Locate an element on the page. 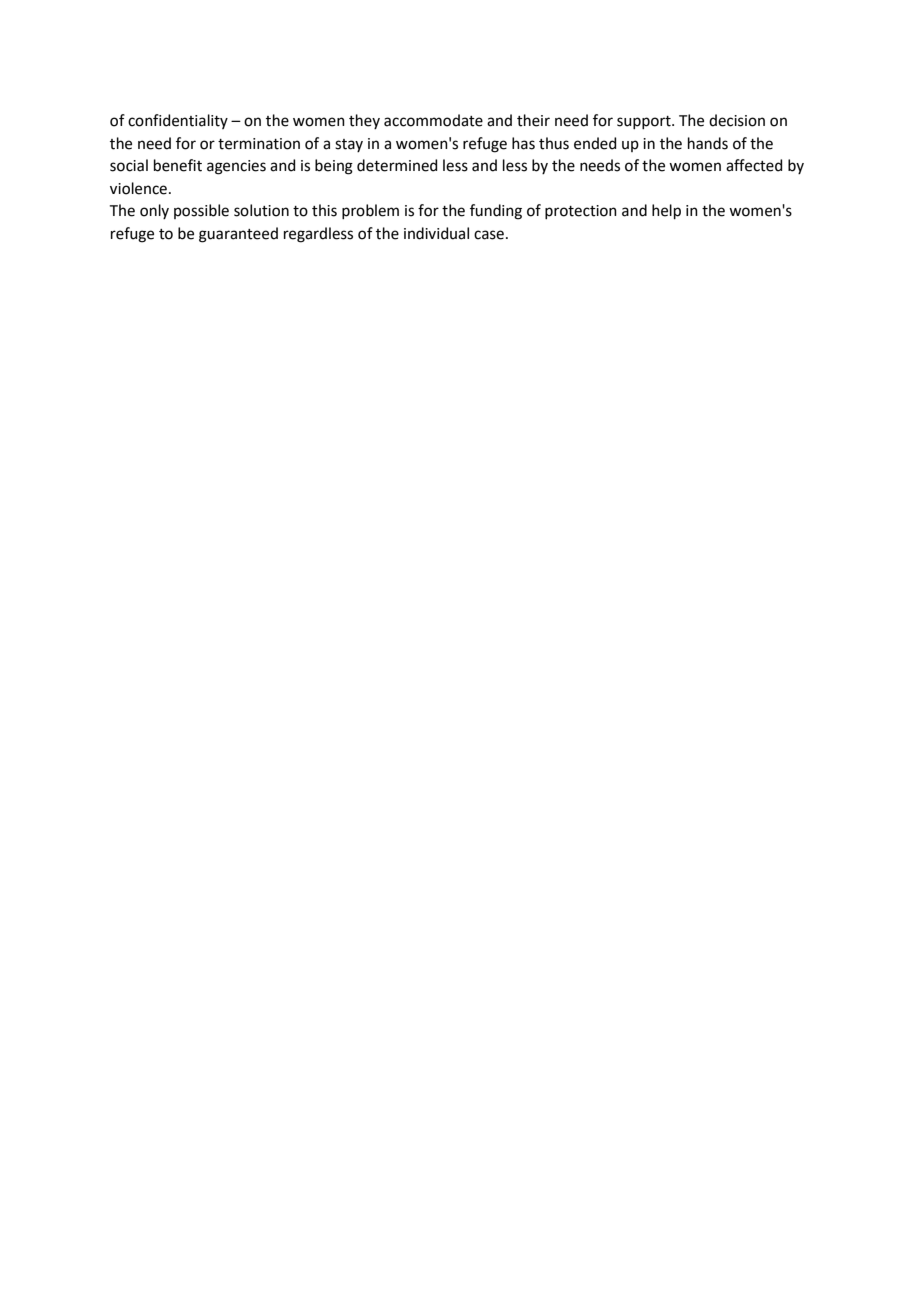  benefit is located at coordinates (178, 165).
